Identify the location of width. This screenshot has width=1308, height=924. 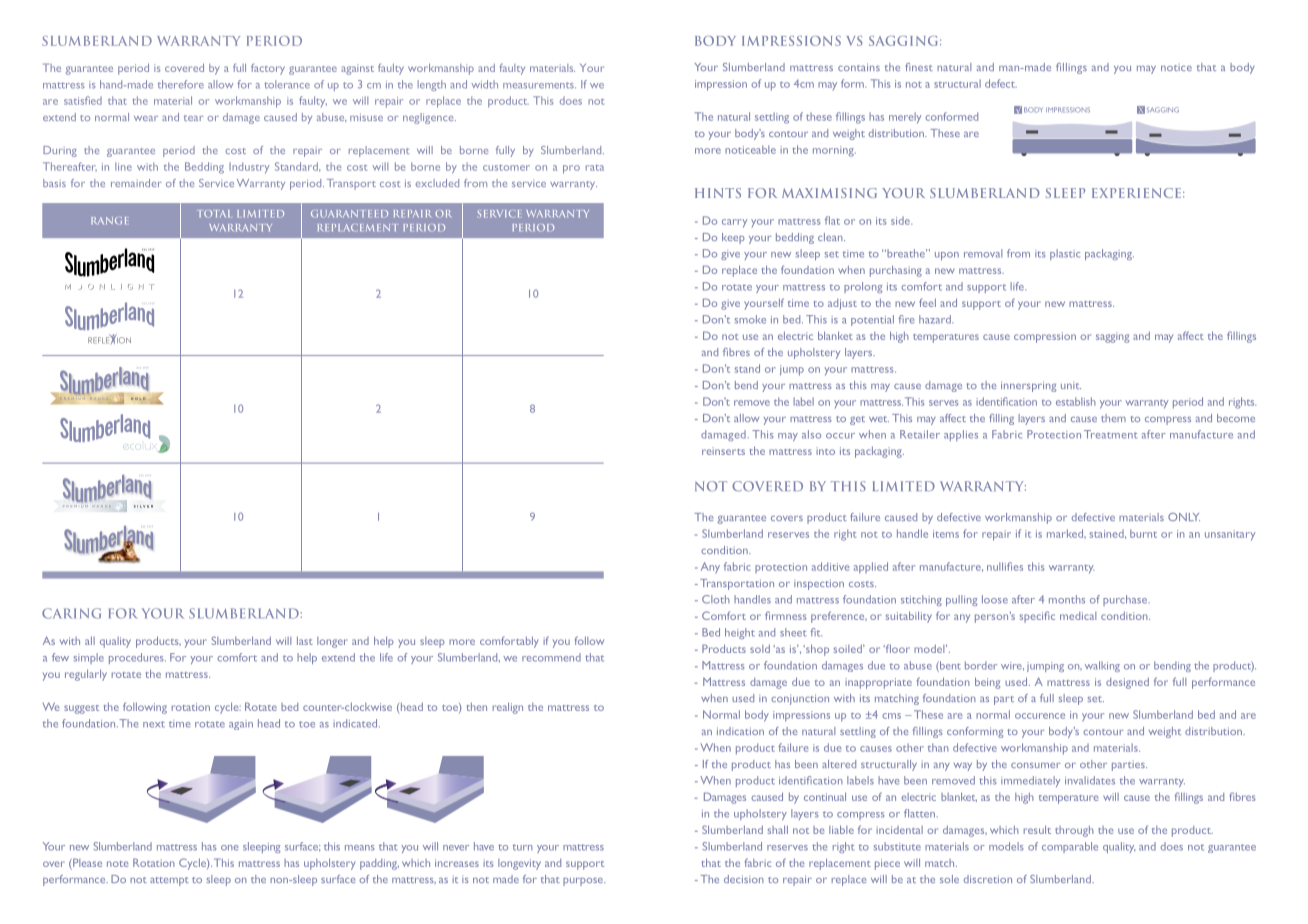
(484, 84).
